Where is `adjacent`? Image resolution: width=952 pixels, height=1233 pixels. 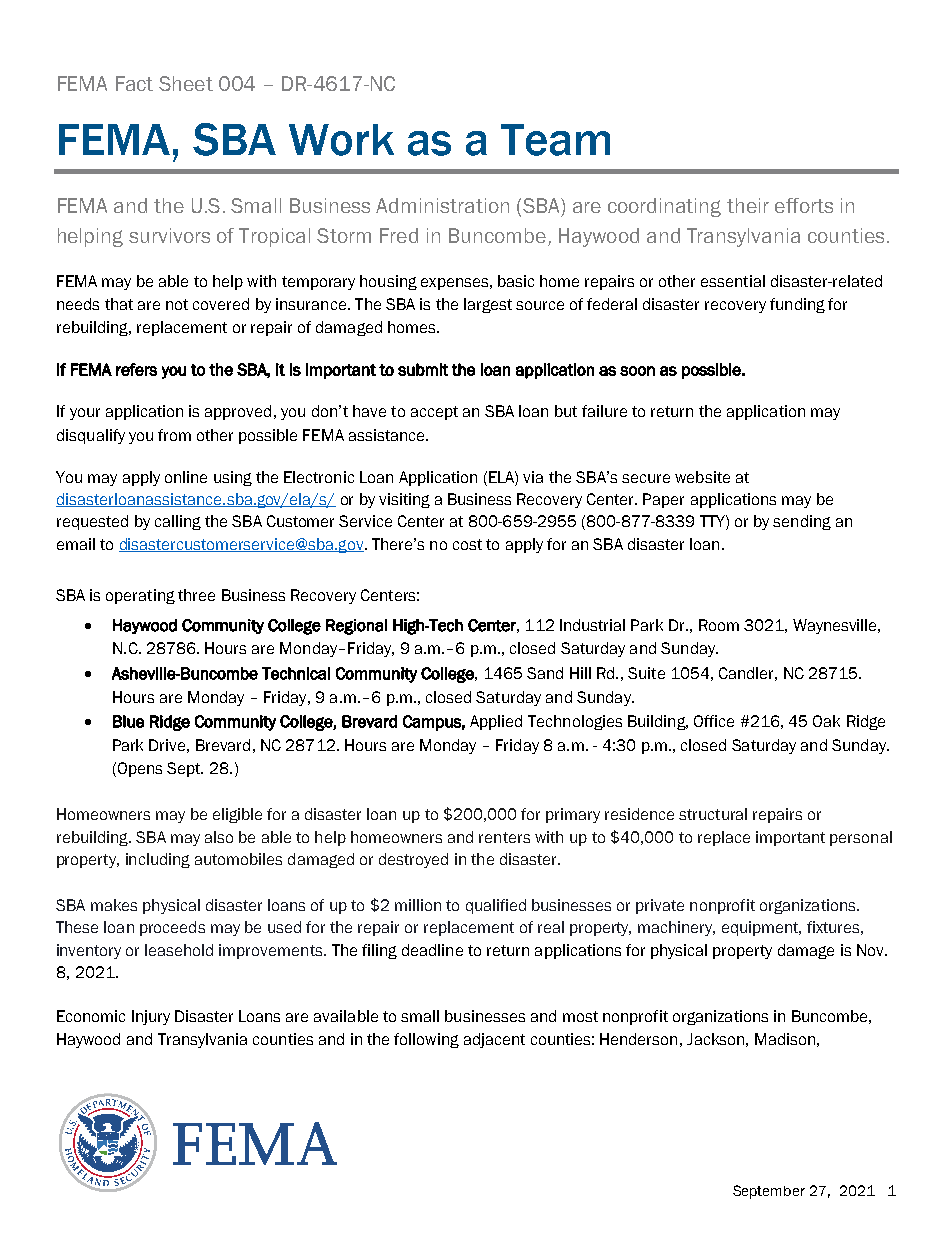
adjacent is located at coordinates (494, 1040).
